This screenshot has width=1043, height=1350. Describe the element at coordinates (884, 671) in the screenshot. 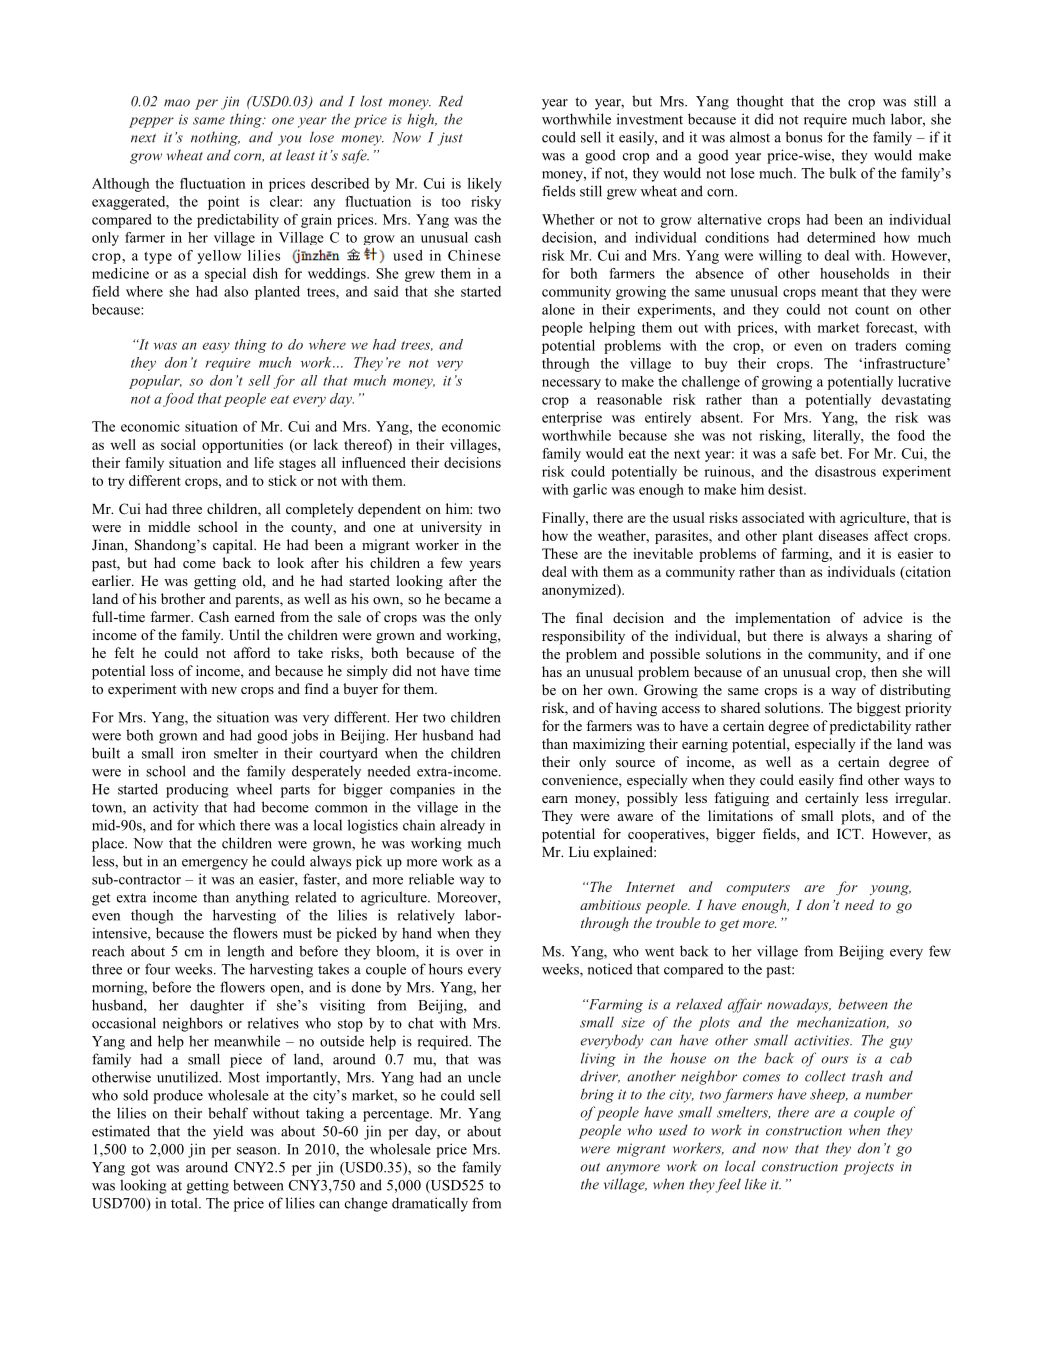

I see `then` at that location.
